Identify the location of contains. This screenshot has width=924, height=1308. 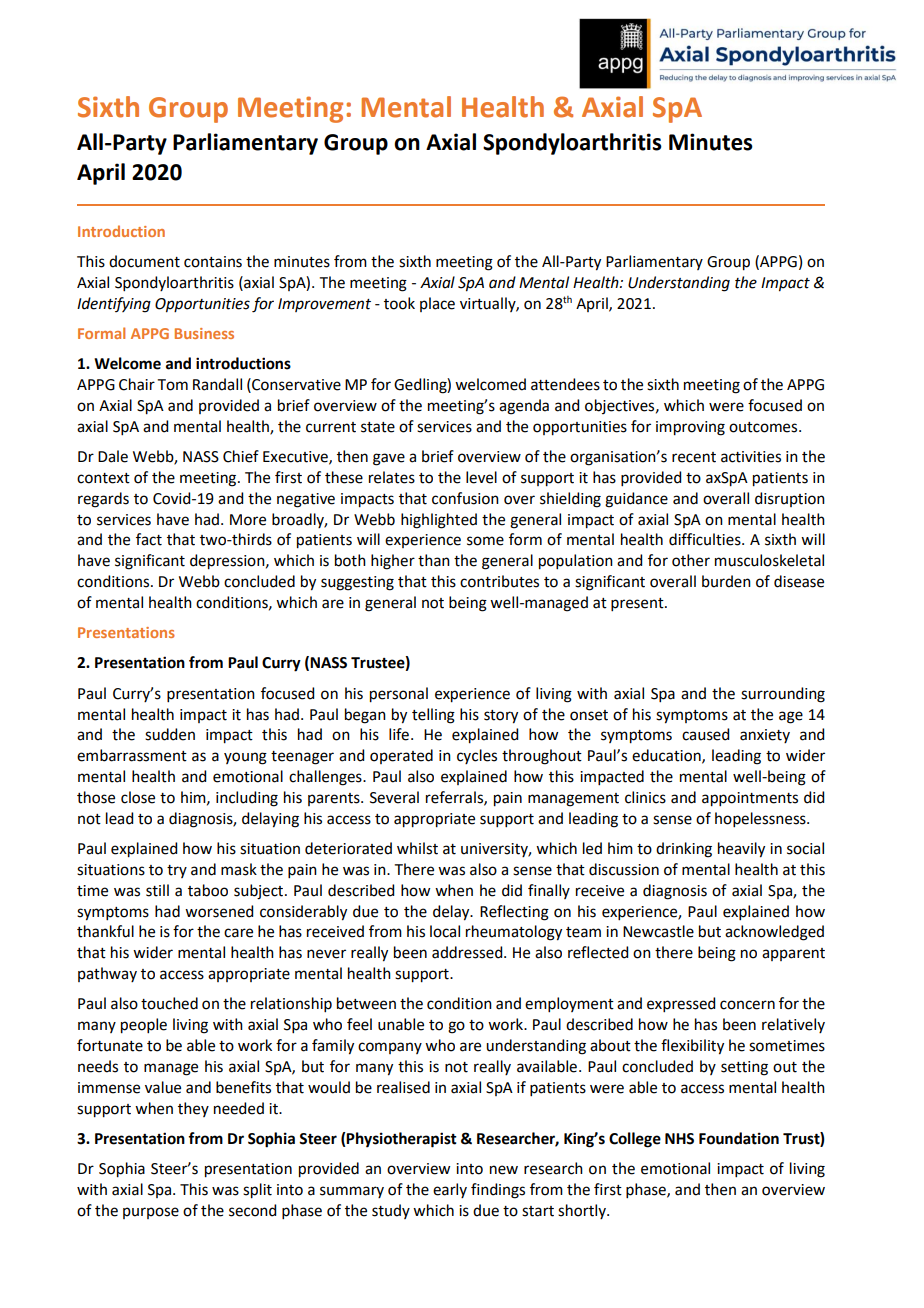
(213, 262).
